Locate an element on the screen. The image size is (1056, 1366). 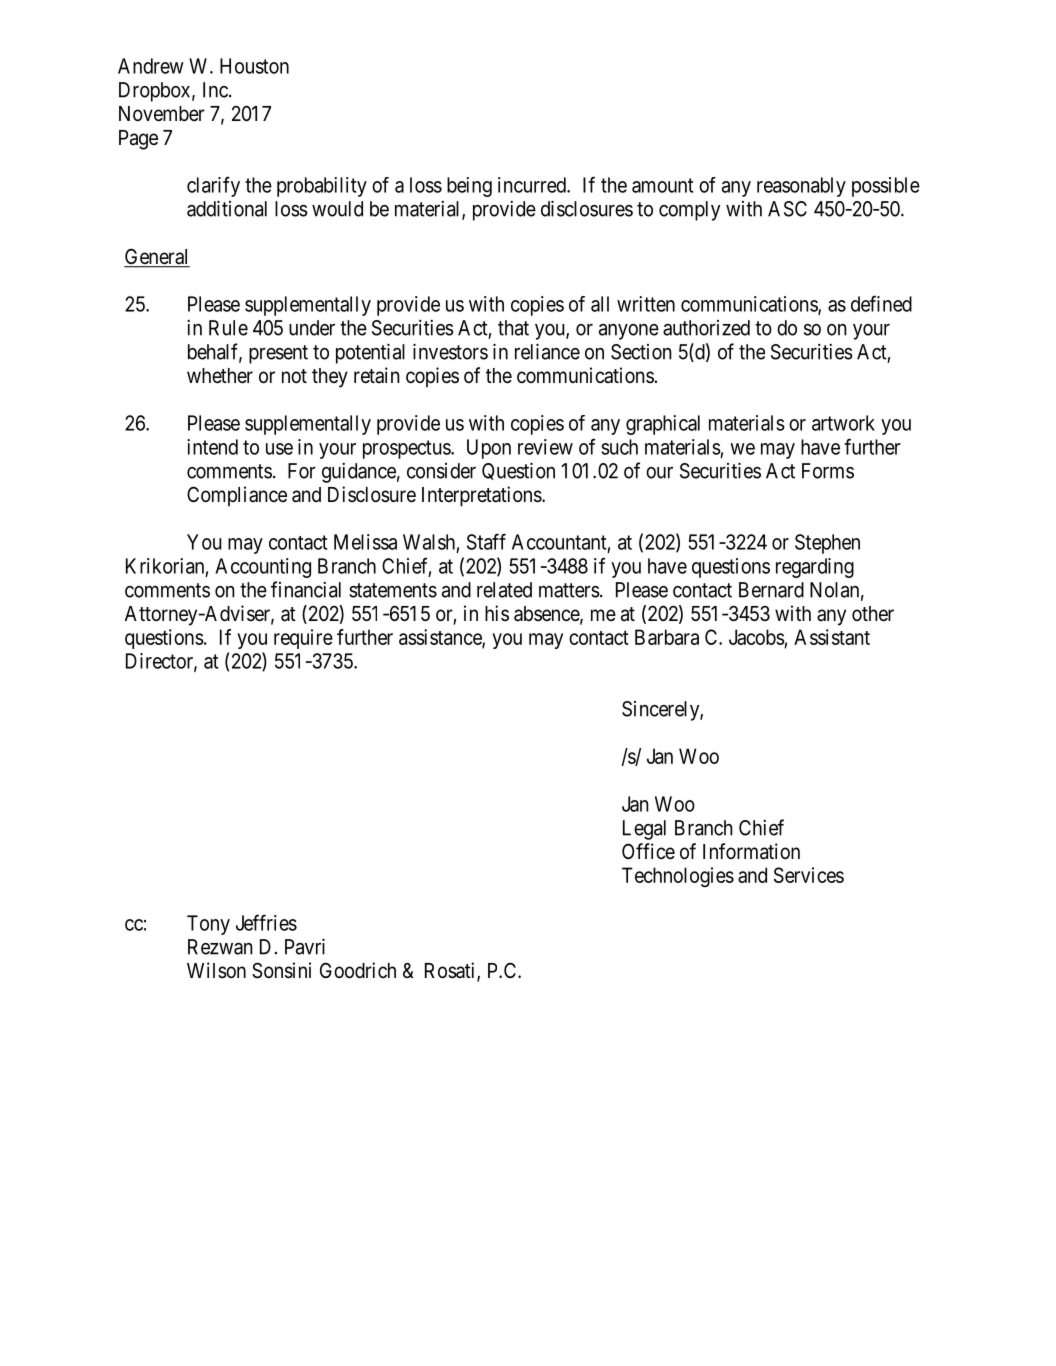
Information is located at coordinates (751, 851).
